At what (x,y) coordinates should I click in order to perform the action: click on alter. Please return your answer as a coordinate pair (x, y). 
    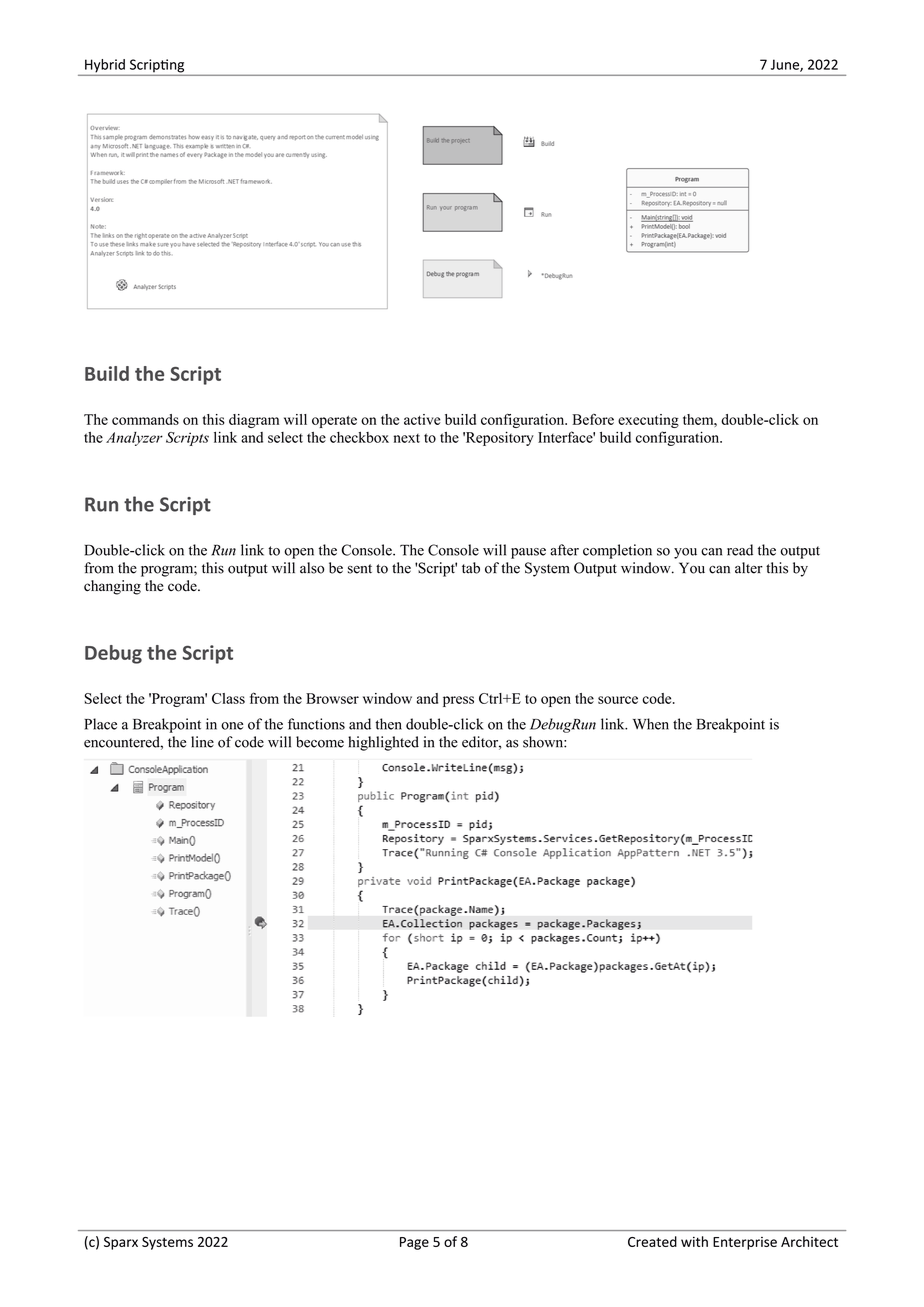
    Looking at the image, I should click on (749, 568).
